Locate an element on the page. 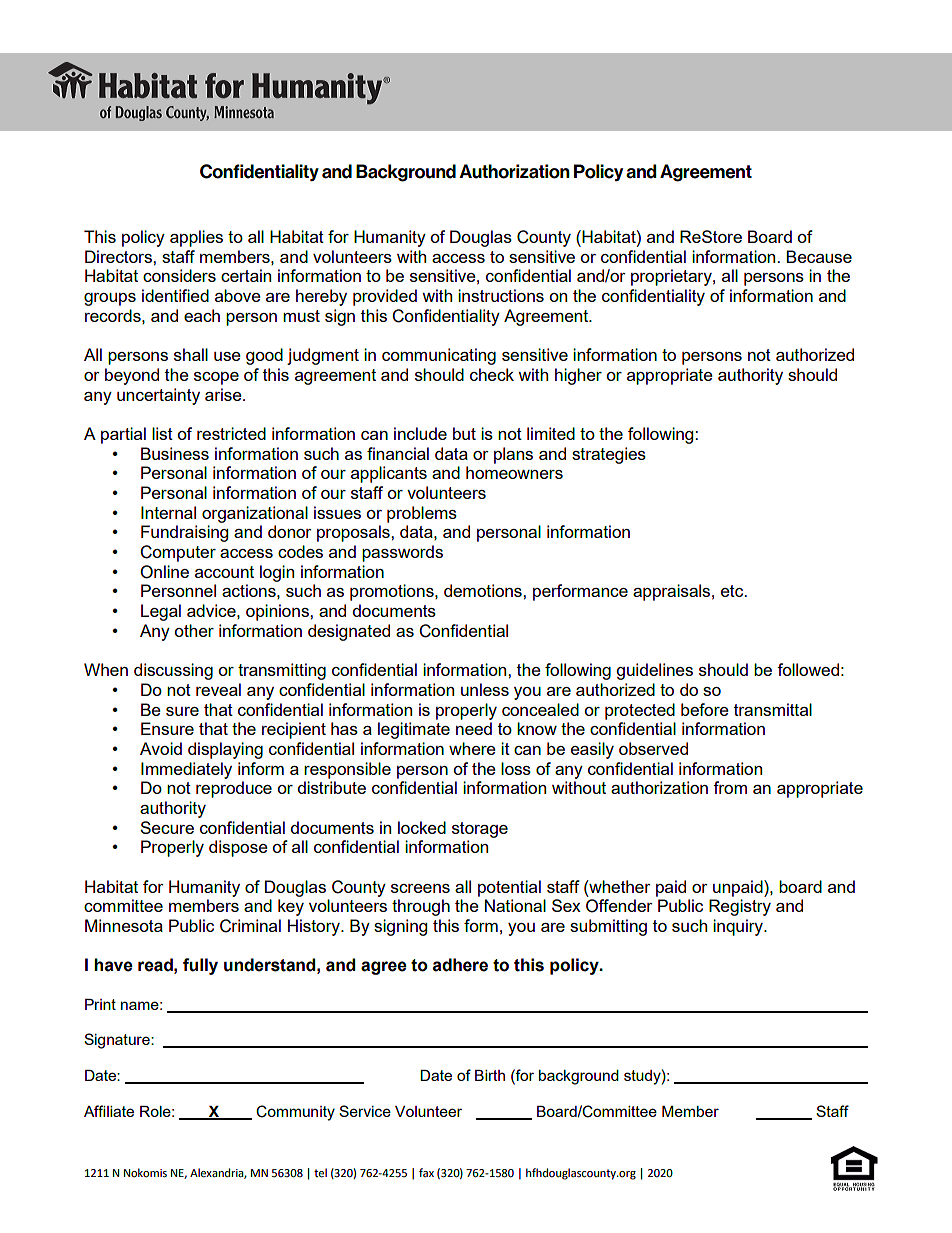 This document has height=1233, width=952. Because is located at coordinates (819, 256).
